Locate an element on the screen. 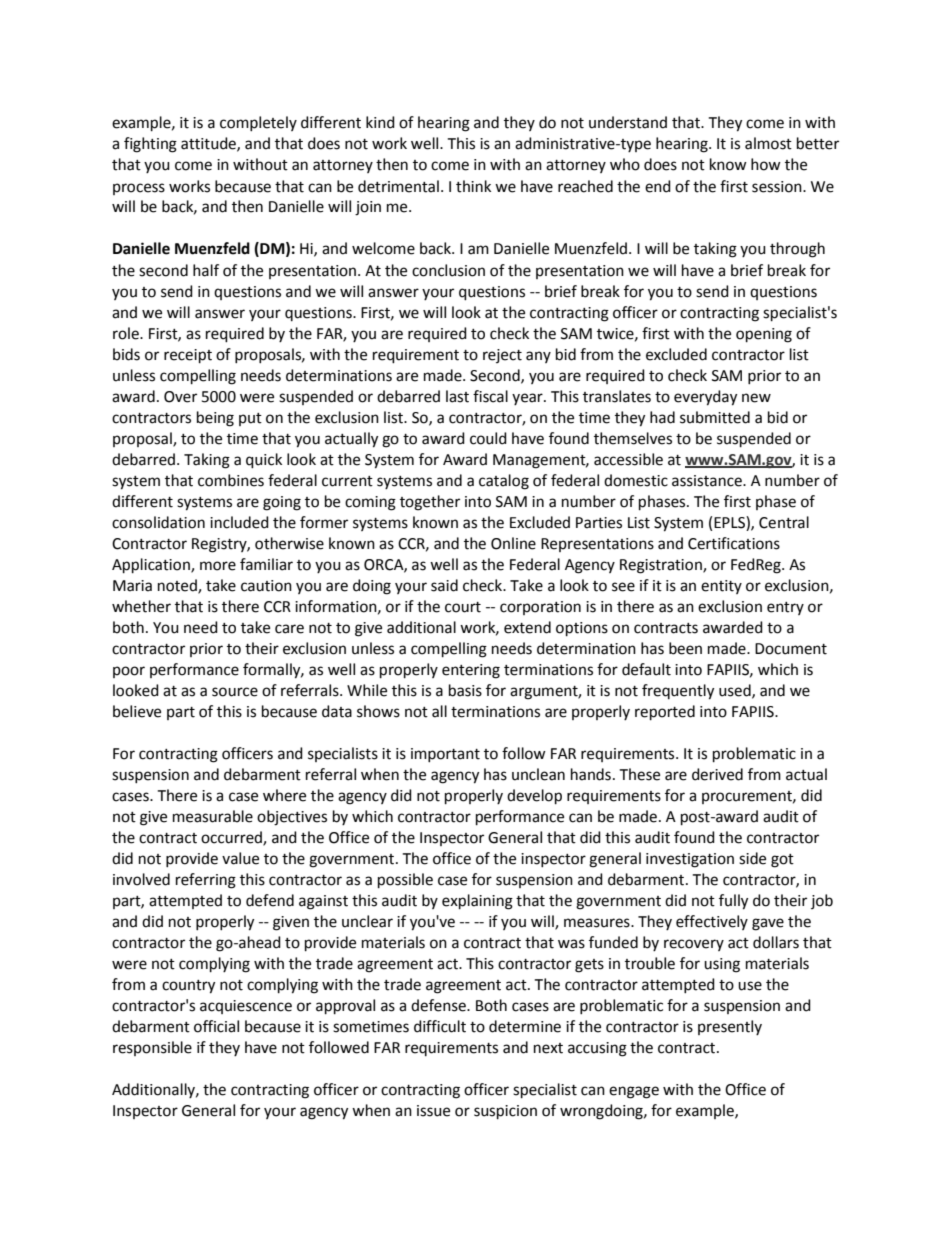 The width and height of the screenshot is (952, 1233). think is located at coordinates (473, 186).
